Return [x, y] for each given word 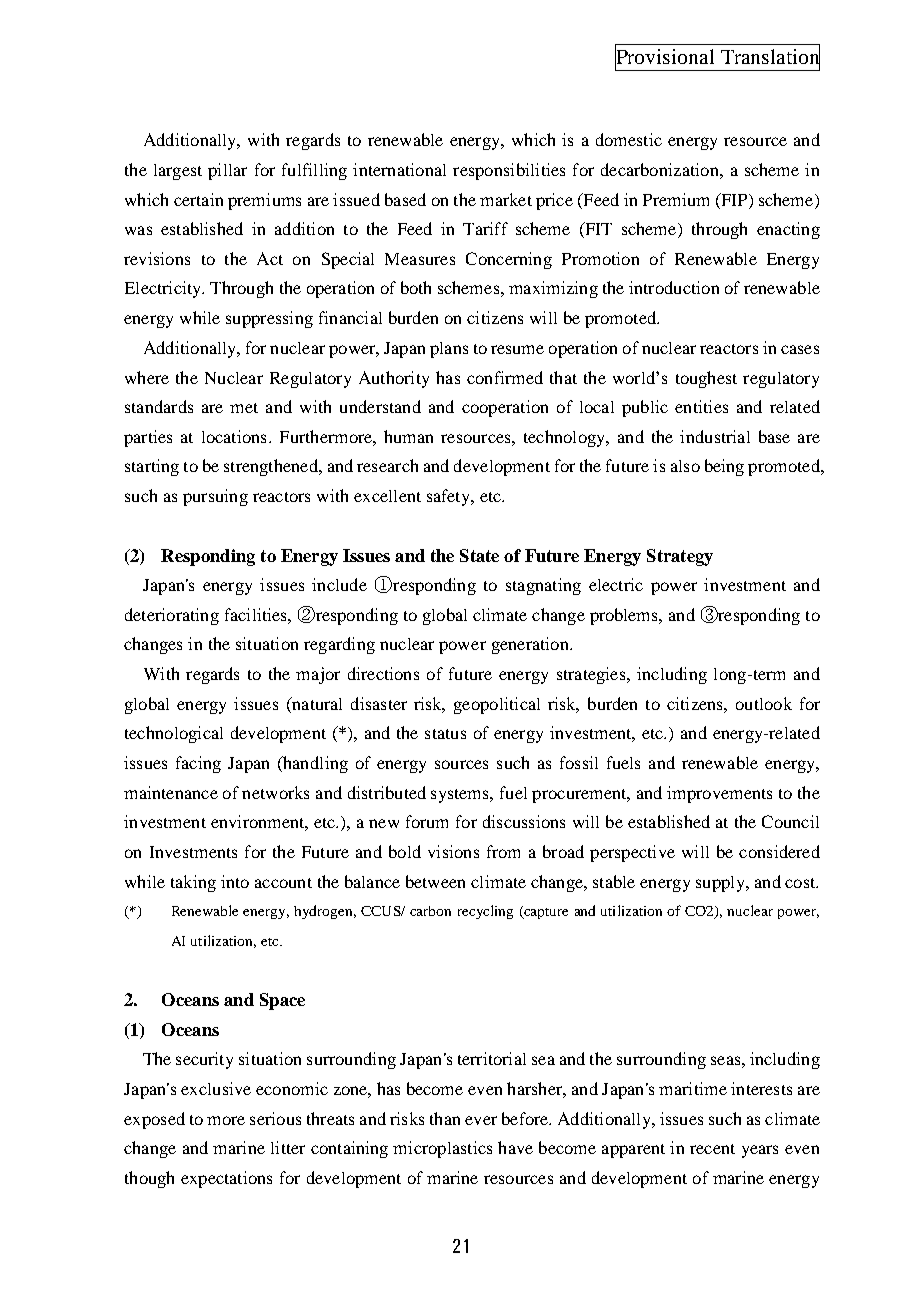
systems [461, 796]
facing [198, 764]
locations [234, 436]
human [408, 436]
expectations [226, 1179]
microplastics [442, 1149]
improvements [719, 794]
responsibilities [509, 171]
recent [712, 1149]
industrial [715, 436]
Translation [770, 57]
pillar [227, 171]
